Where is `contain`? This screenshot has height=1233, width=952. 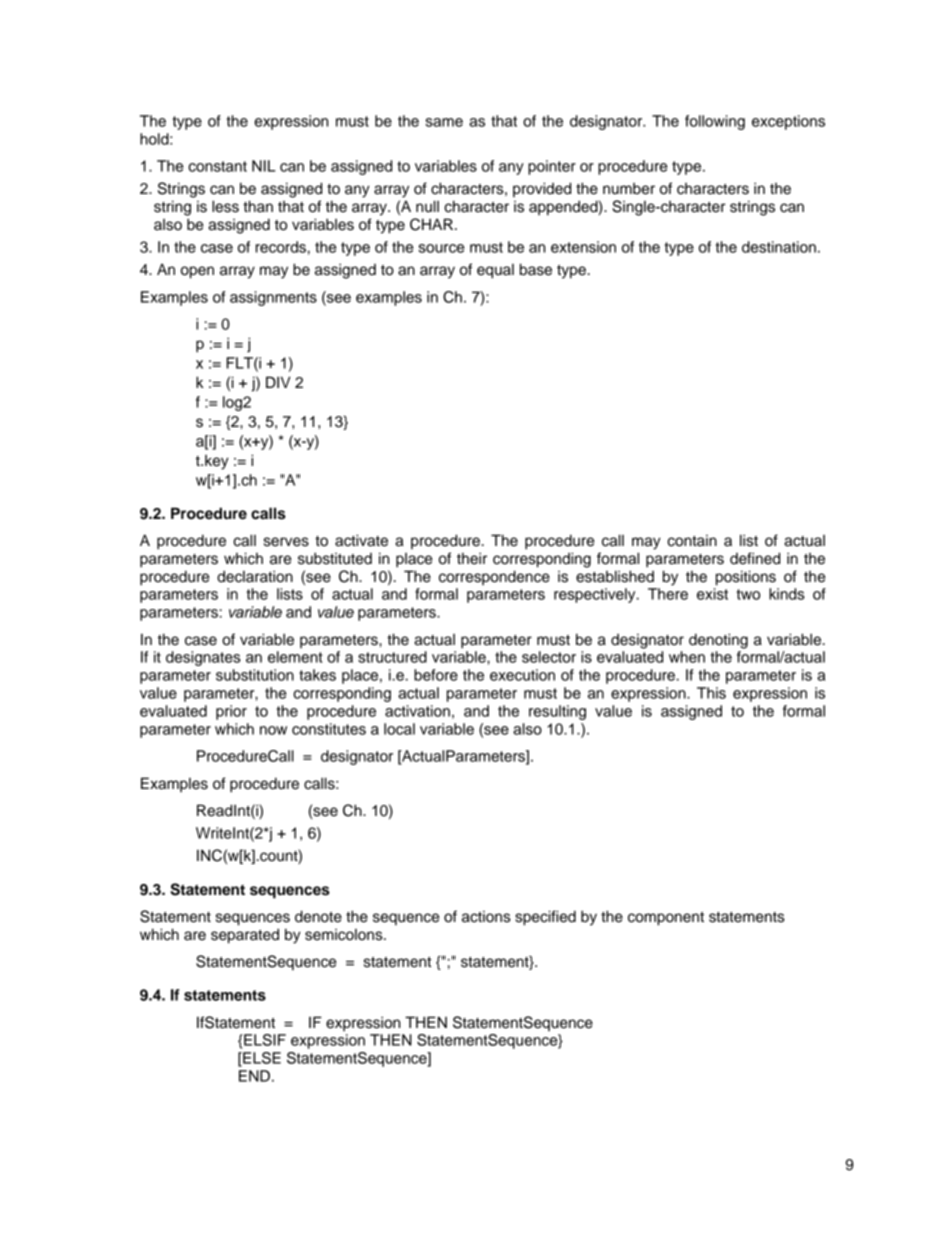
contain is located at coordinates (692, 541).
